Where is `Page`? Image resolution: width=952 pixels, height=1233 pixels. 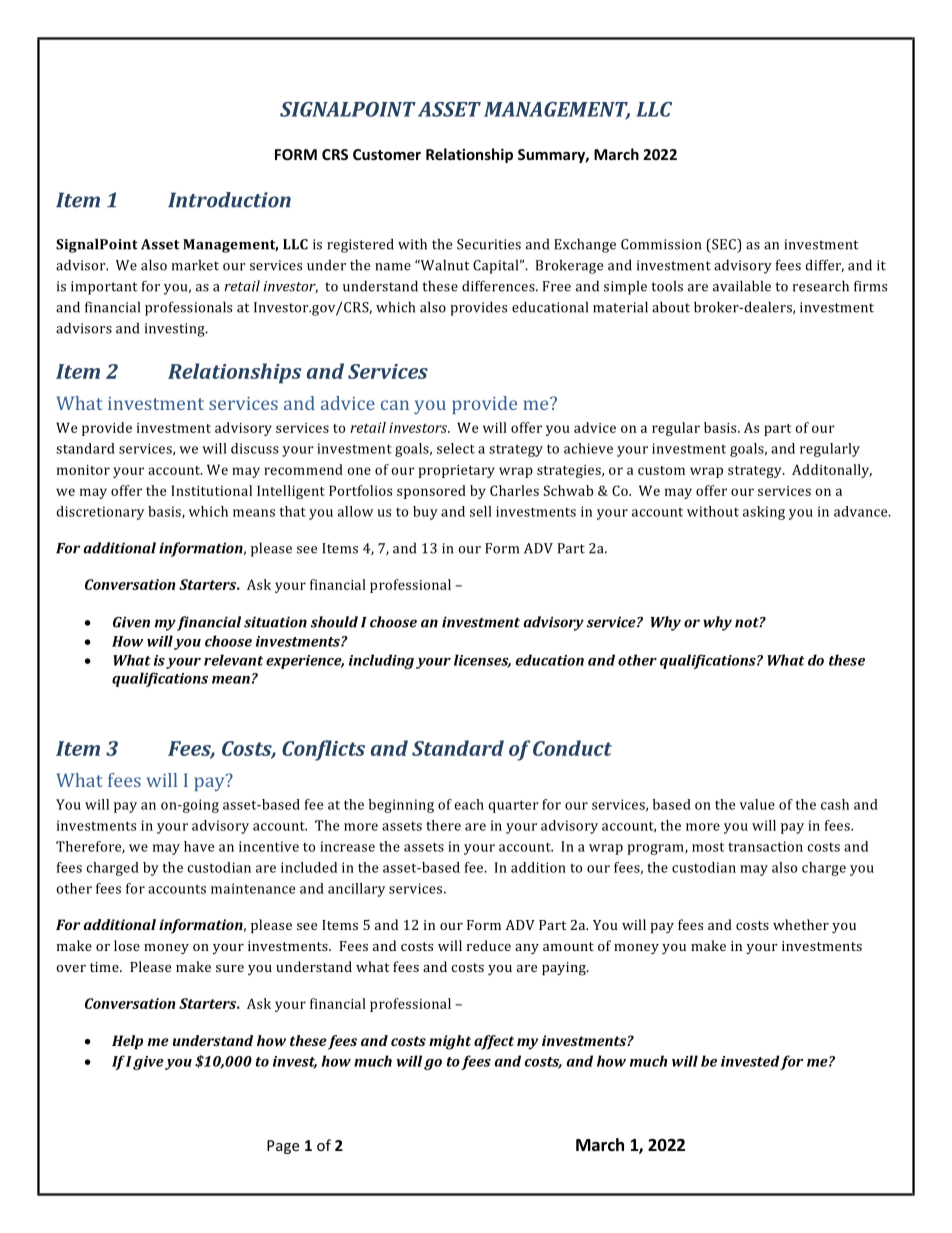
Page is located at coordinates (283, 1147).
